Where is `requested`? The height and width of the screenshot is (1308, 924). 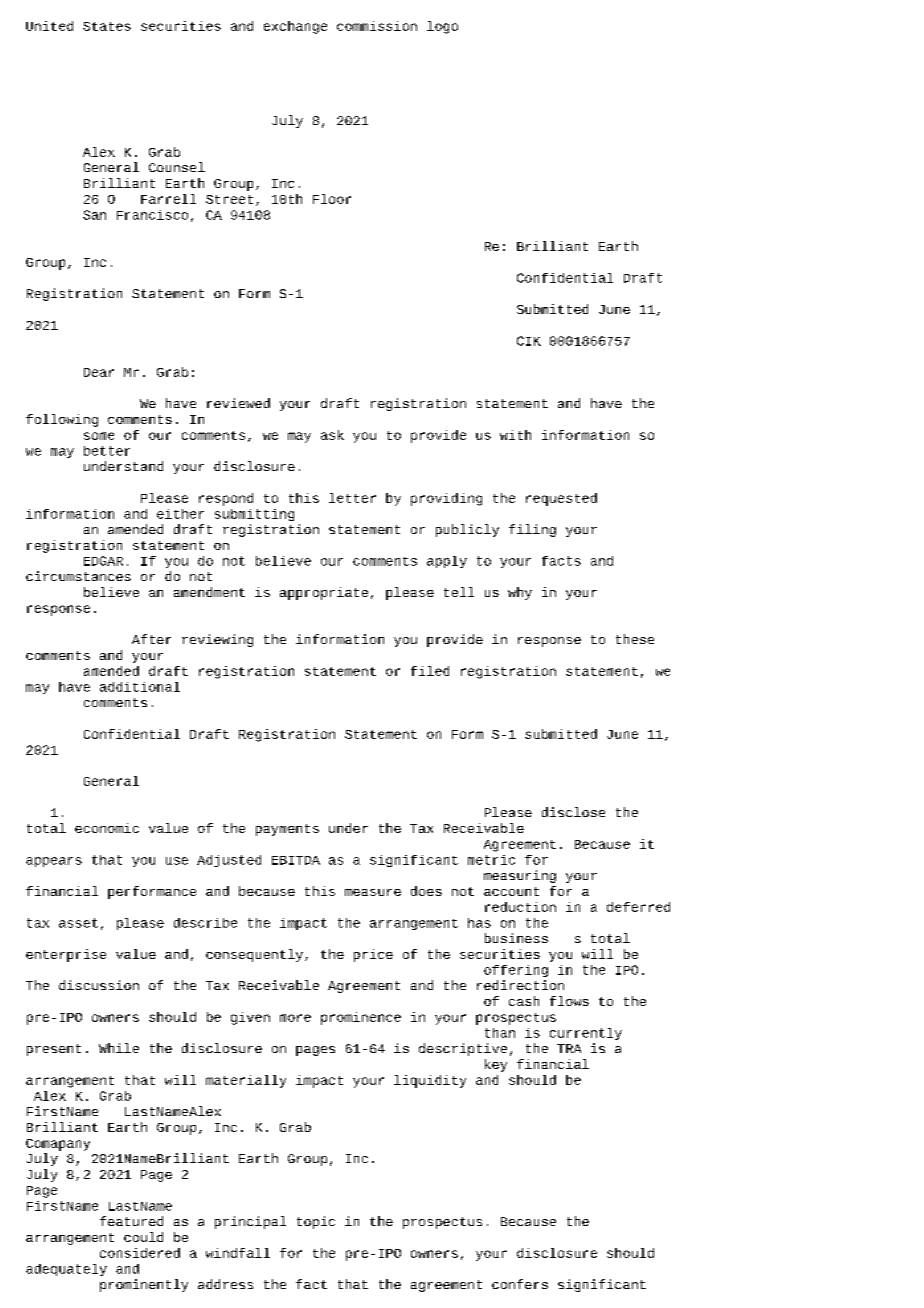
requested is located at coordinates (561, 499).
